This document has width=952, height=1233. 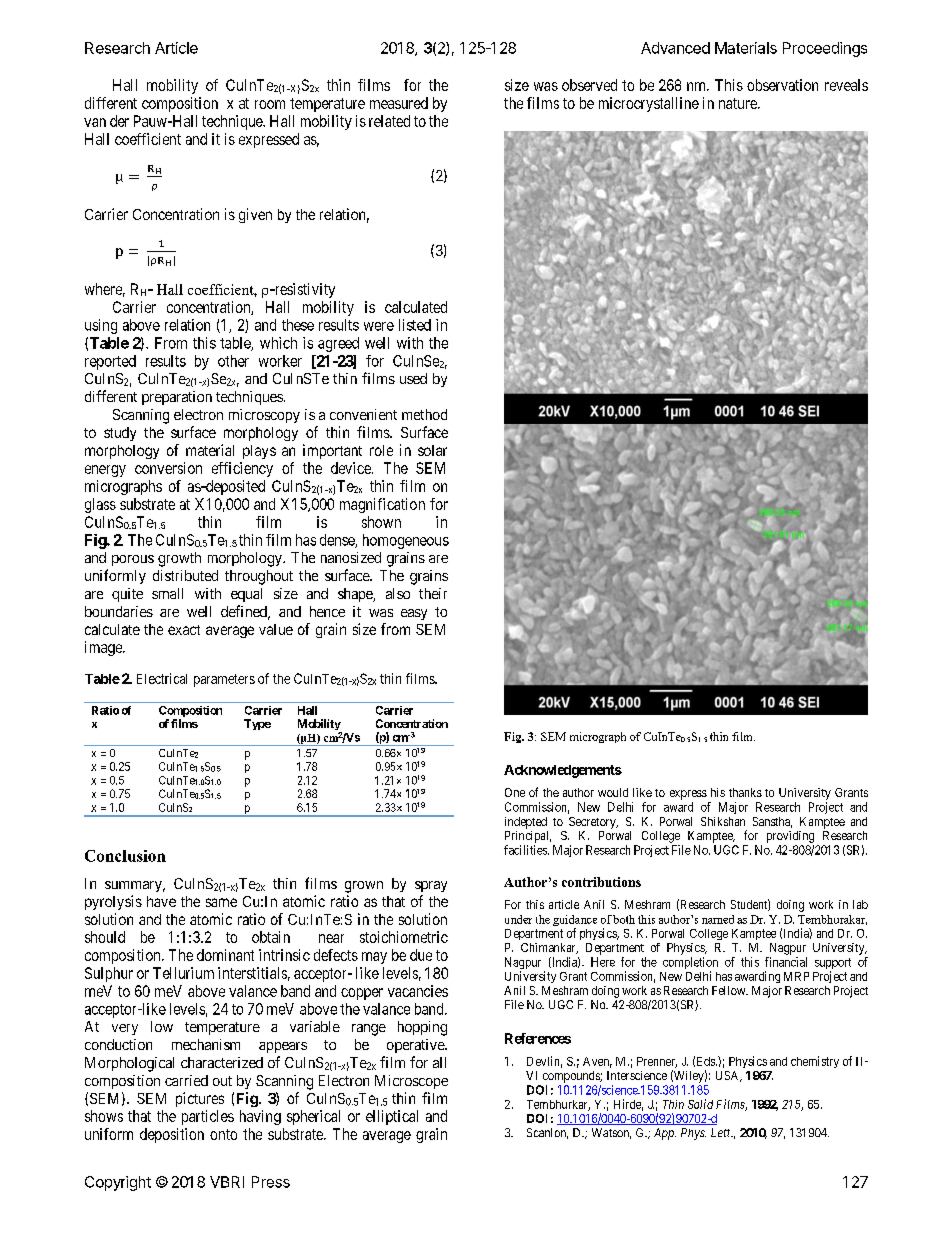 What do you see at coordinates (168, 468) in the document?
I see `conversion` at bounding box center [168, 468].
